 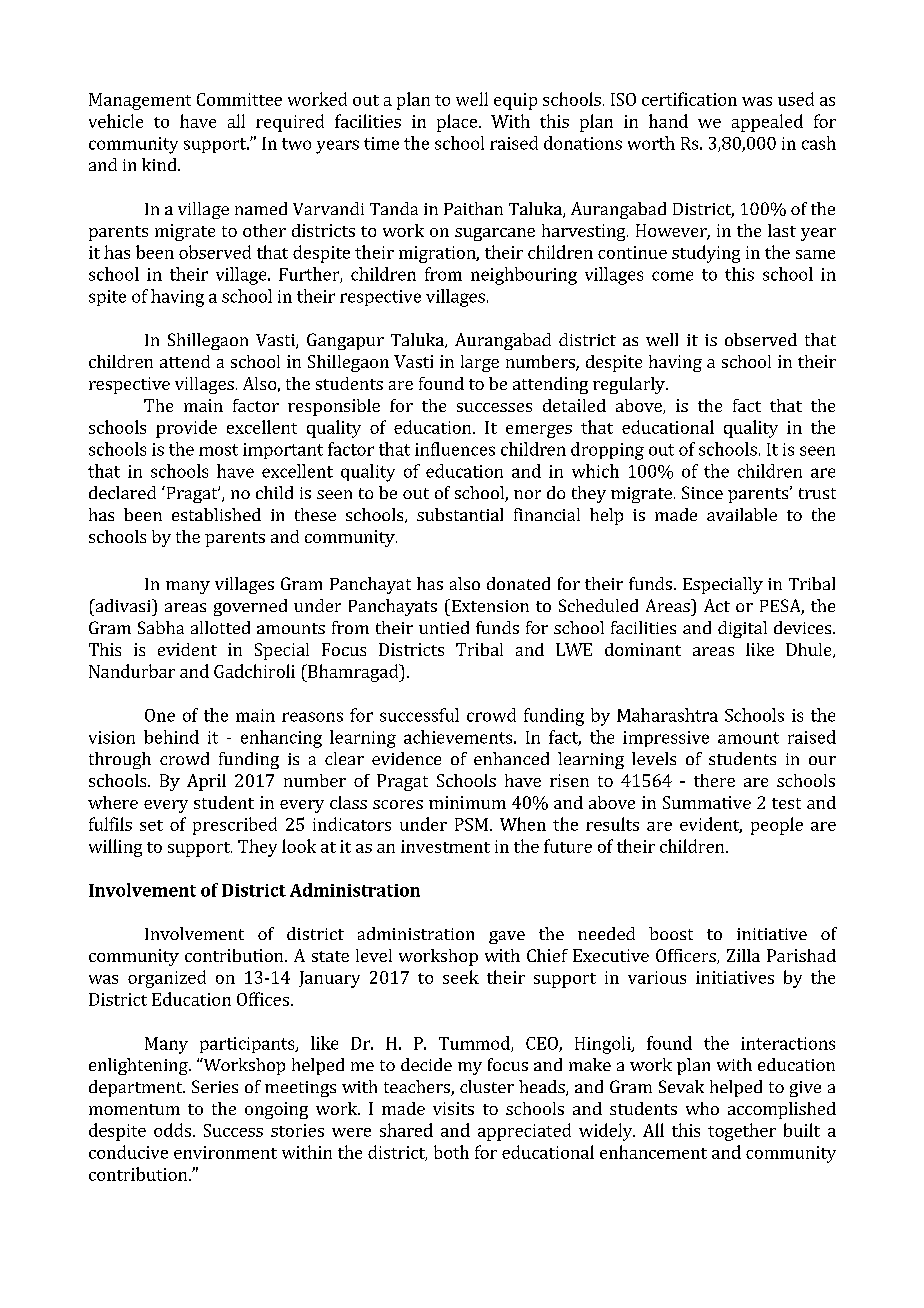 What do you see at coordinates (186, 429) in the page?
I see `provide` at bounding box center [186, 429].
